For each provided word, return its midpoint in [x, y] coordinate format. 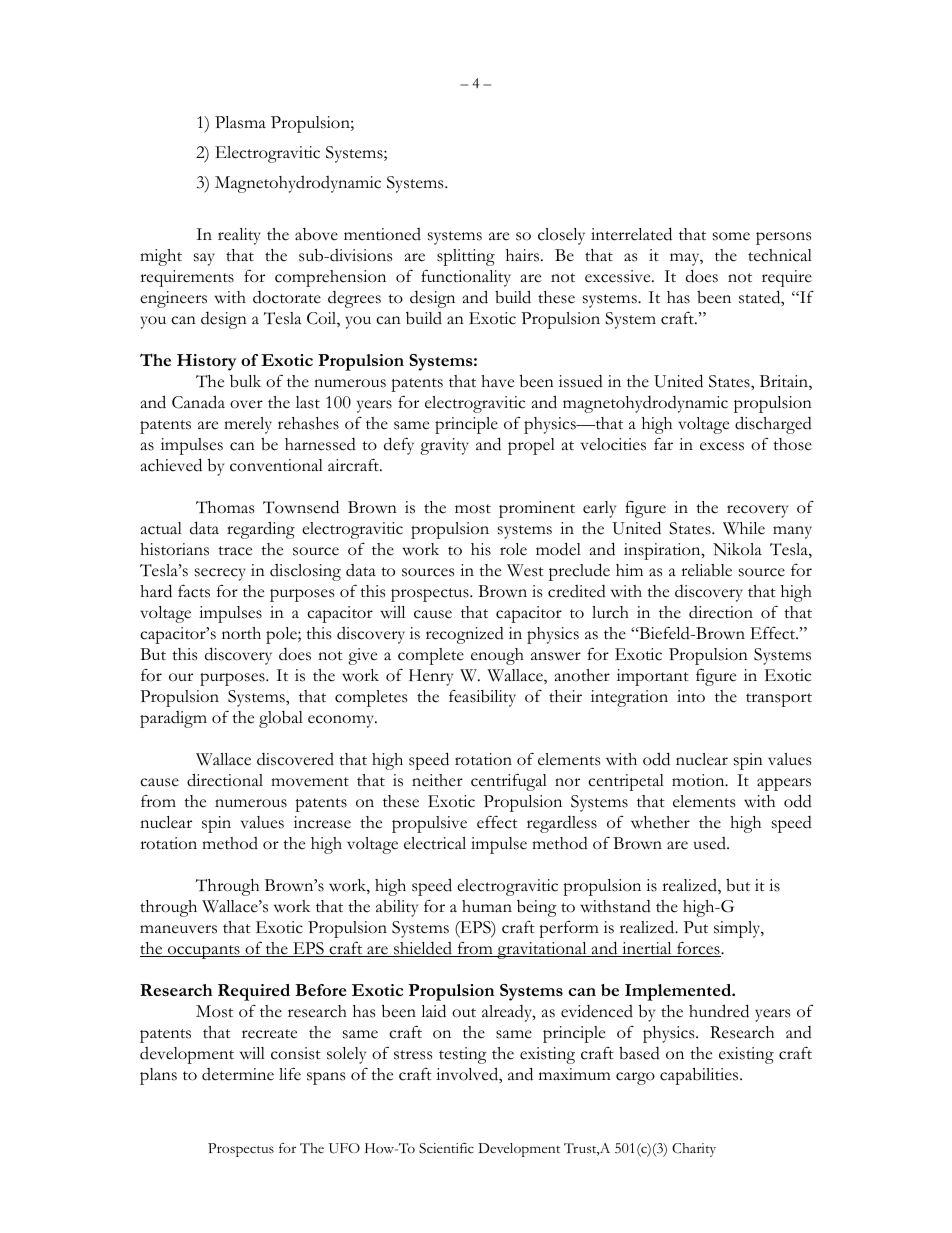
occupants [204, 952]
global [281, 719]
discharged [773, 425]
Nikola [737, 549]
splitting [466, 257]
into [691, 696]
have [497, 381]
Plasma [240, 122]
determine [238, 1074]
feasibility [482, 698]
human [487, 906]
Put [696, 927]
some [731, 236]
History [207, 362]
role [513, 549]
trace [235, 551]
